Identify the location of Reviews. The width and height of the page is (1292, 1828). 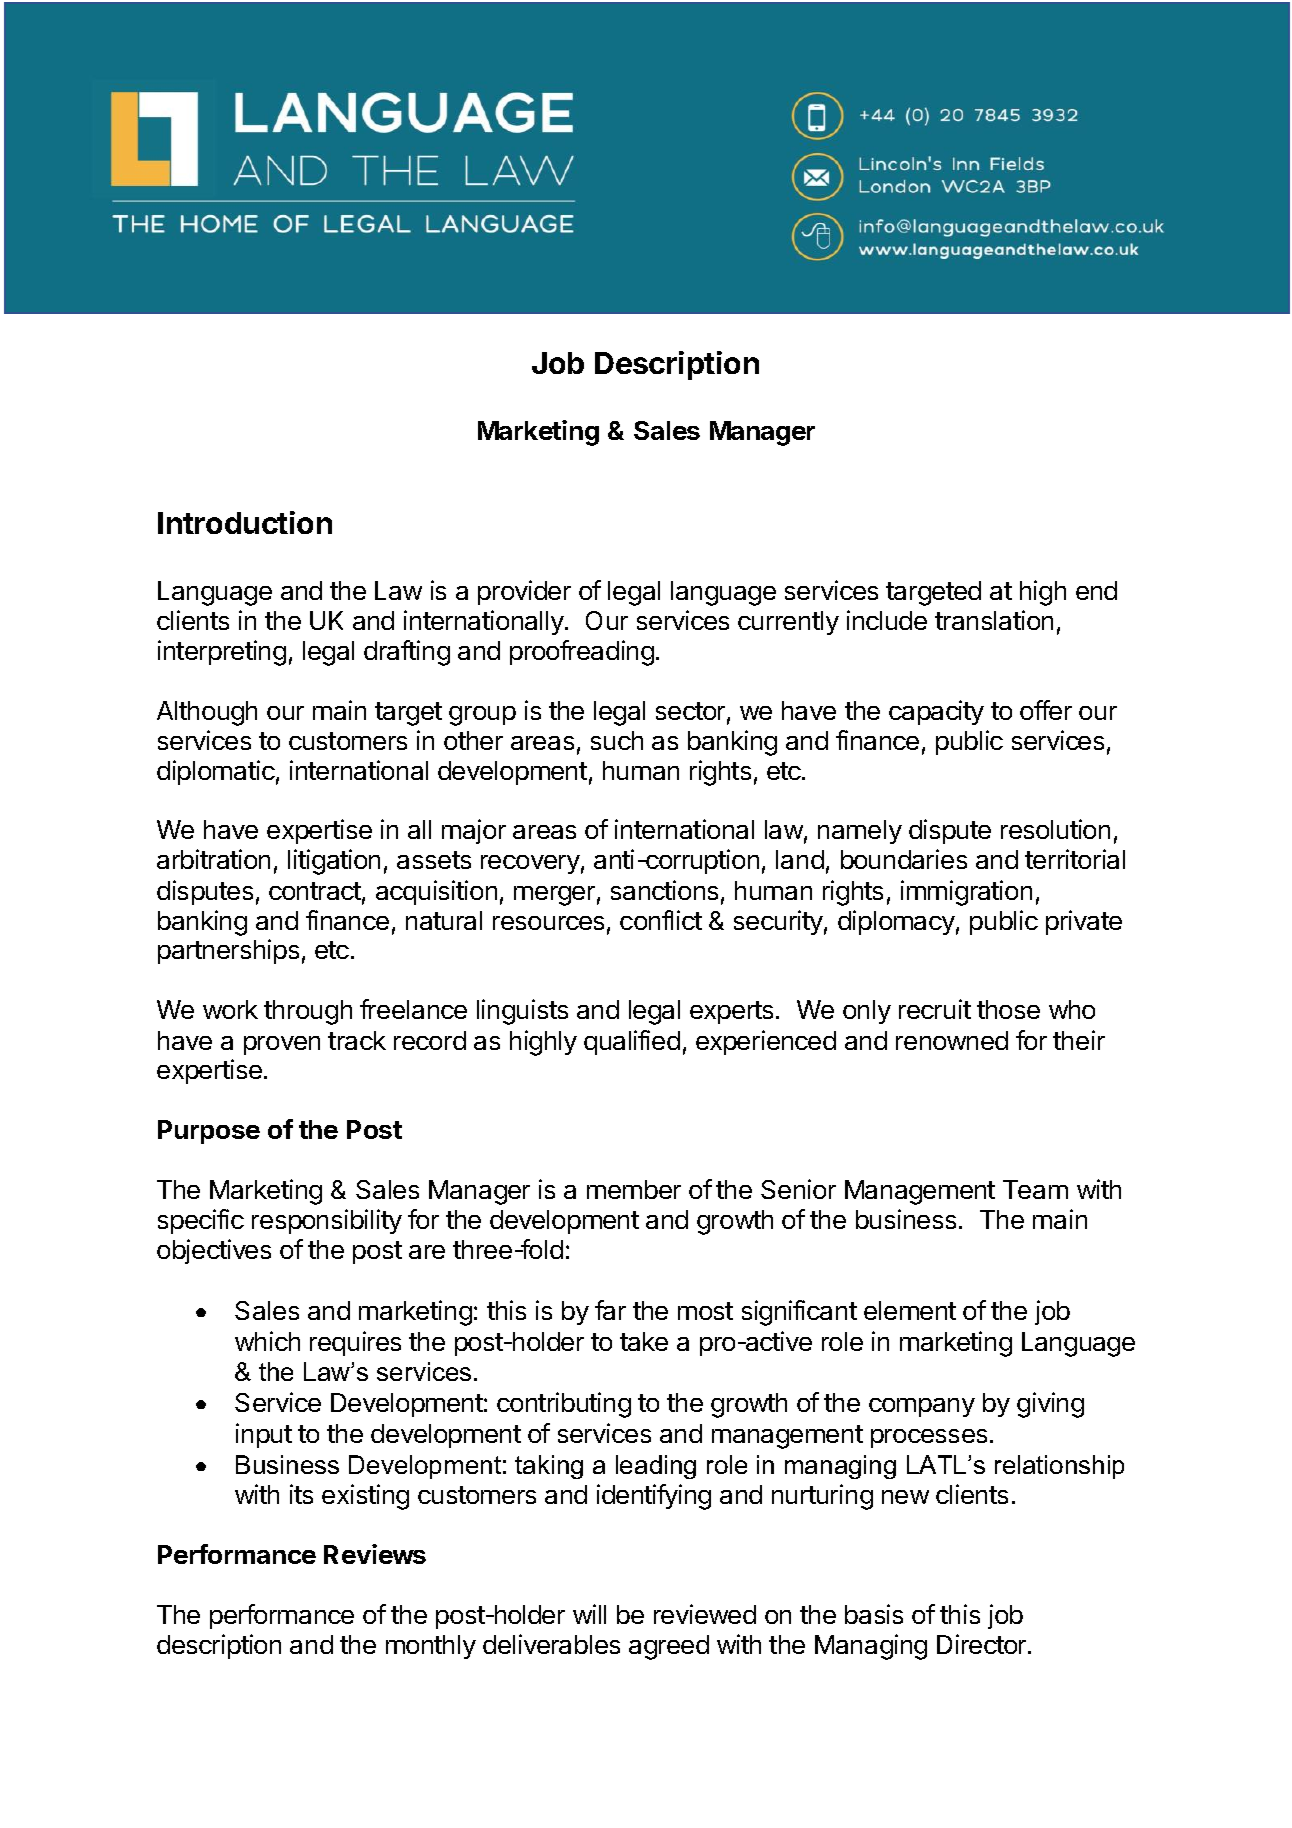
(375, 1554).
